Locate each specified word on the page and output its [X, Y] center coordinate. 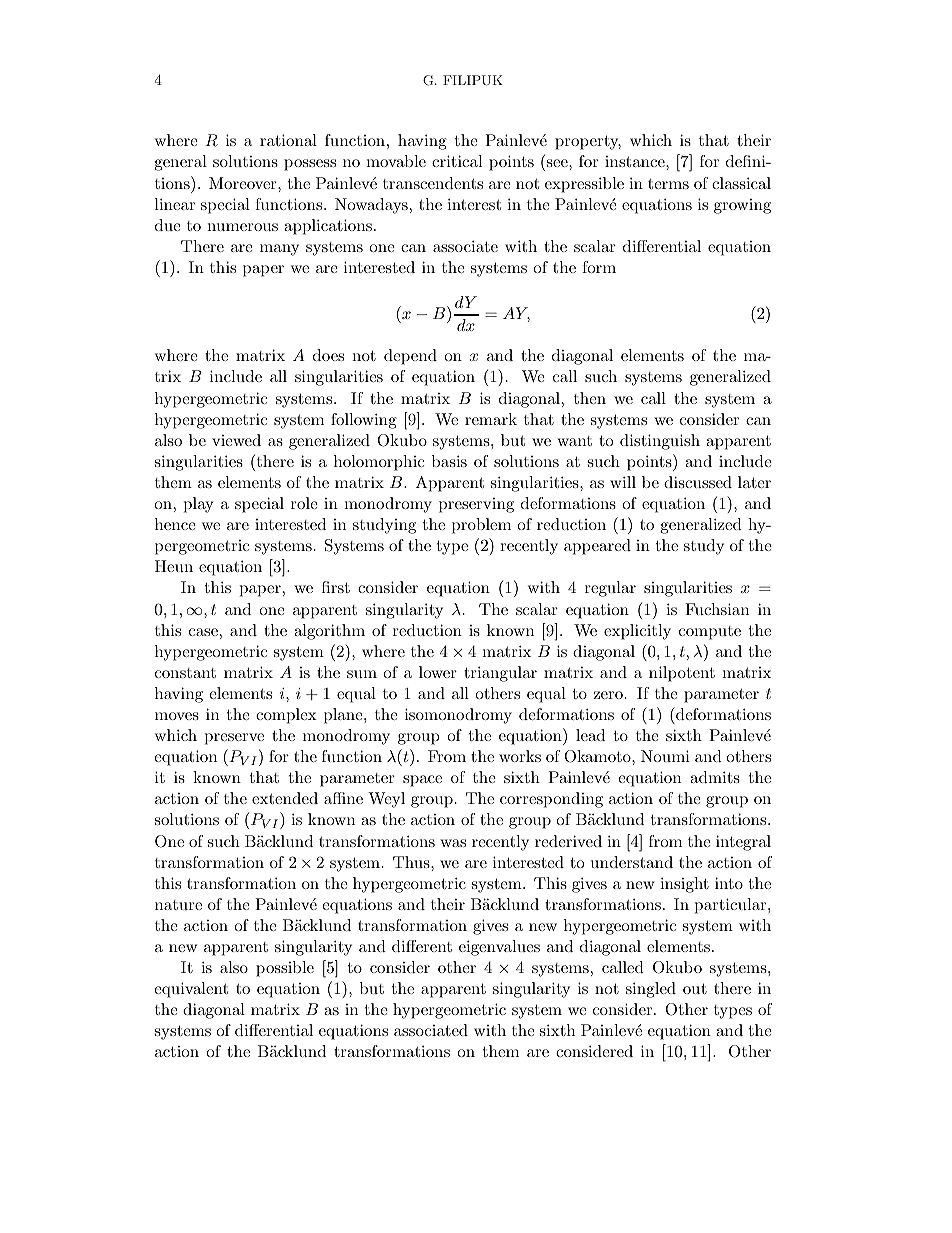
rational [288, 140]
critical [457, 161]
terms [668, 184]
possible [285, 969]
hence [175, 524]
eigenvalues [499, 948]
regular [610, 589]
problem [481, 526]
